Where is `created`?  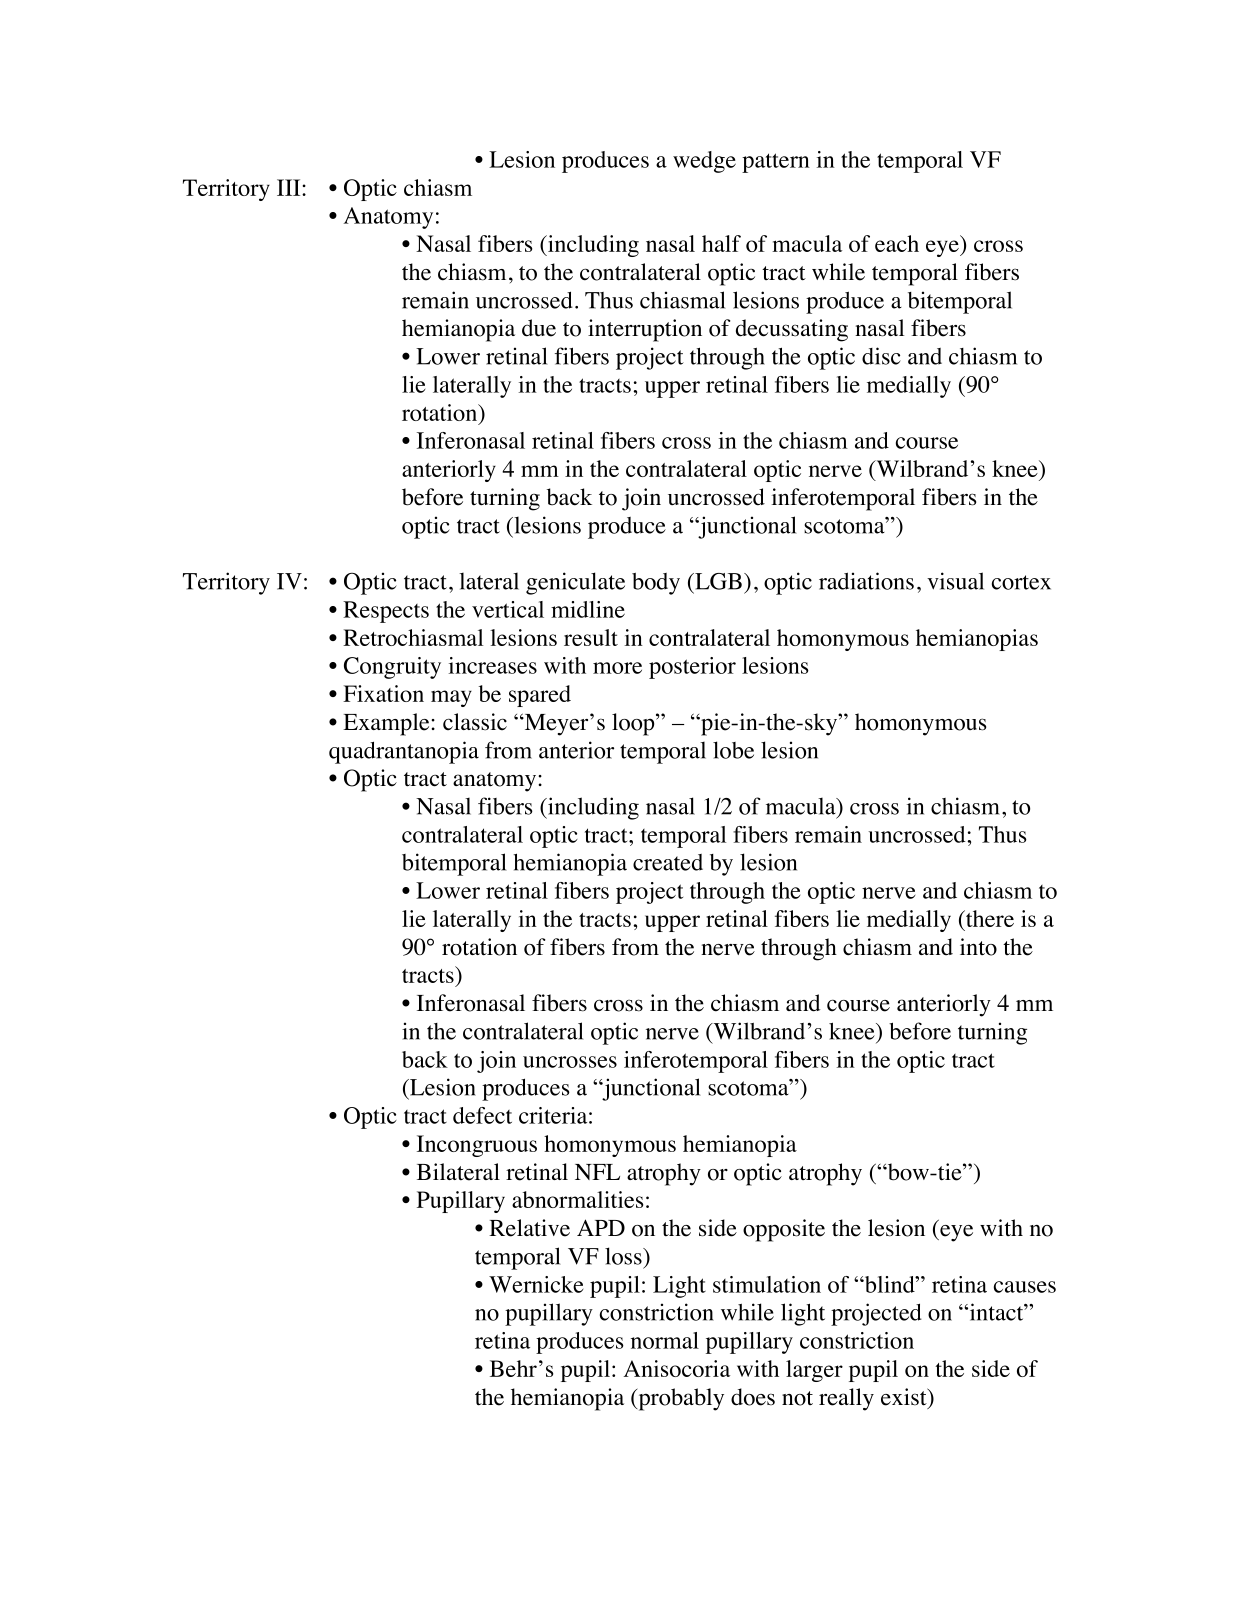 created is located at coordinates (668, 862).
